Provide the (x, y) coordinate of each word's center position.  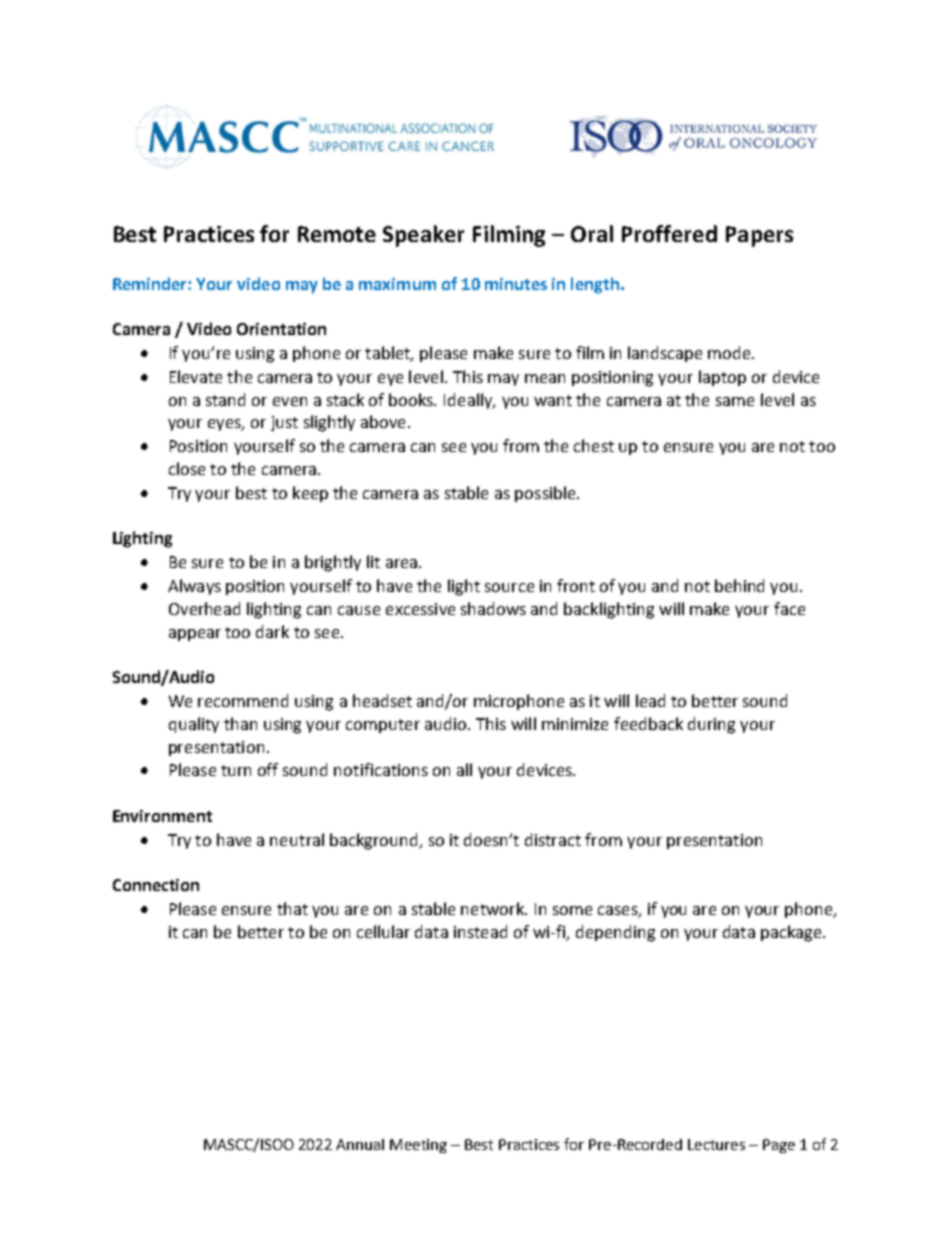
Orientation (281, 329)
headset (382, 700)
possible (546, 494)
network (494, 908)
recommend (243, 700)
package (792, 933)
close (187, 468)
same (735, 401)
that (292, 908)
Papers (759, 236)
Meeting (418, 1146)
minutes (516, 284)
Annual (360, 1144)
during (711, 725)
